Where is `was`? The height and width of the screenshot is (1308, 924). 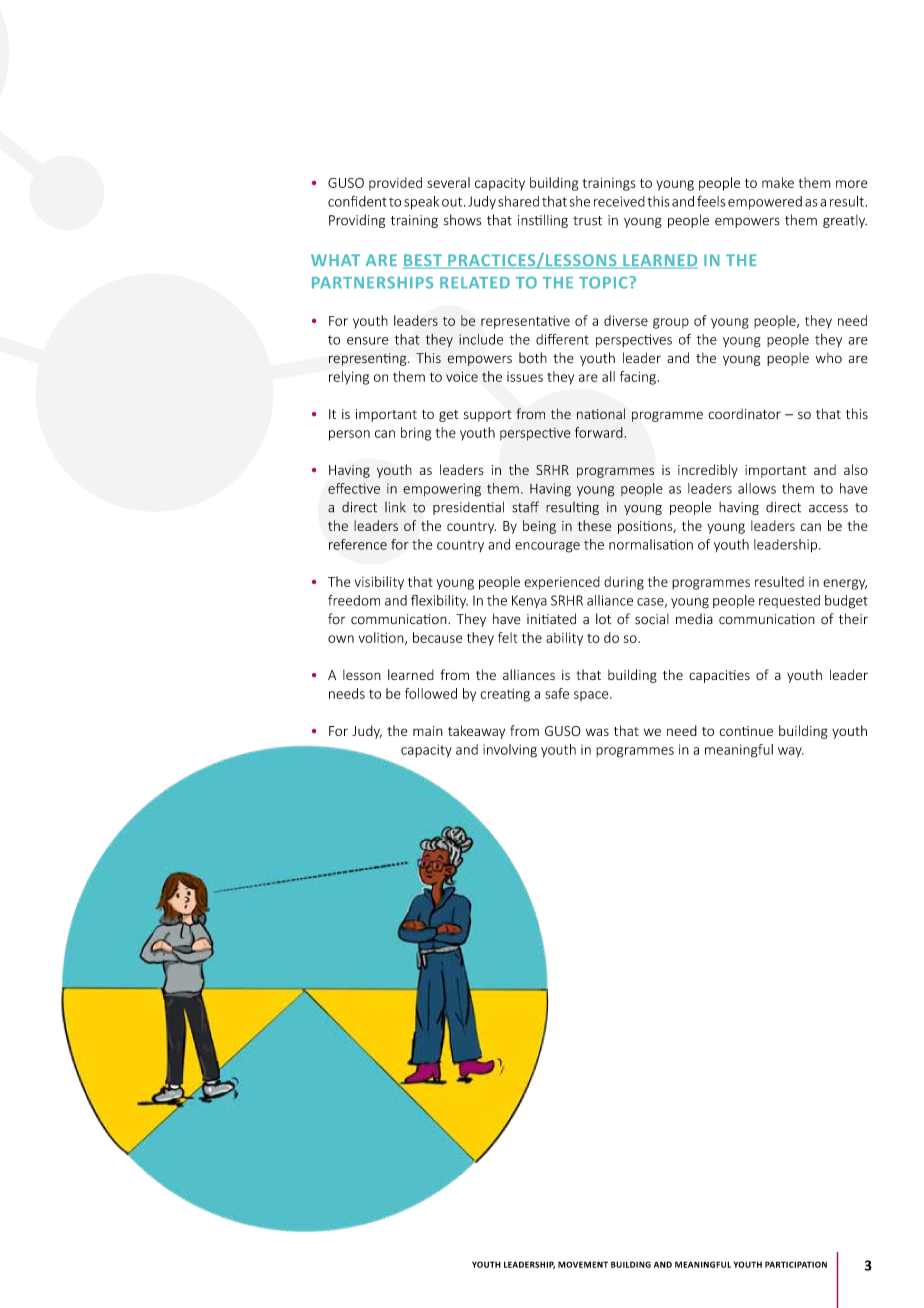 was is located at coordinates (597, 732).
